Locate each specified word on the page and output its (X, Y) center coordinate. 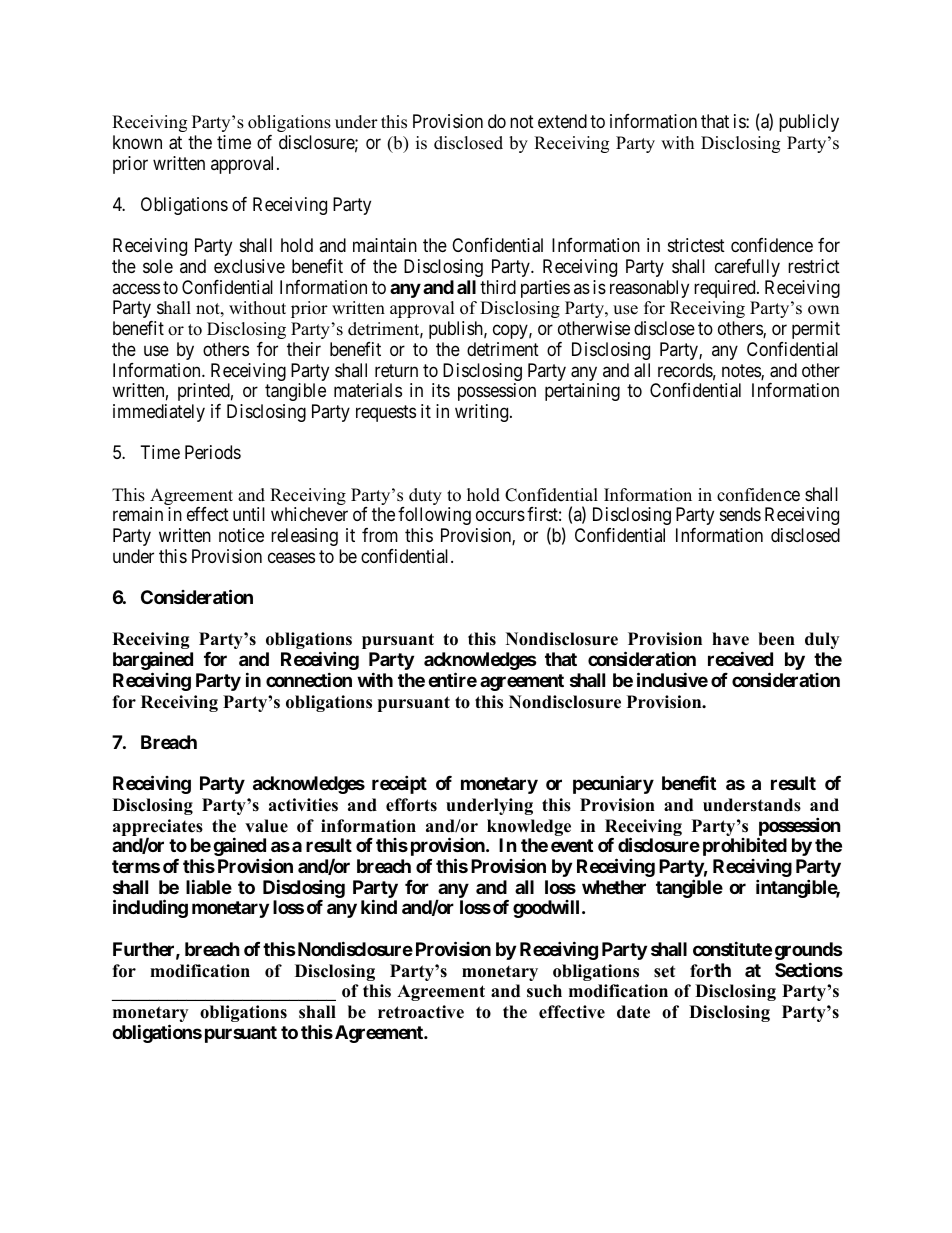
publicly (809, 123)
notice (241, 535)
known (137, 142)
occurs (500, 516)
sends (740, 514)
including (150, 909)
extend (562, 121)
